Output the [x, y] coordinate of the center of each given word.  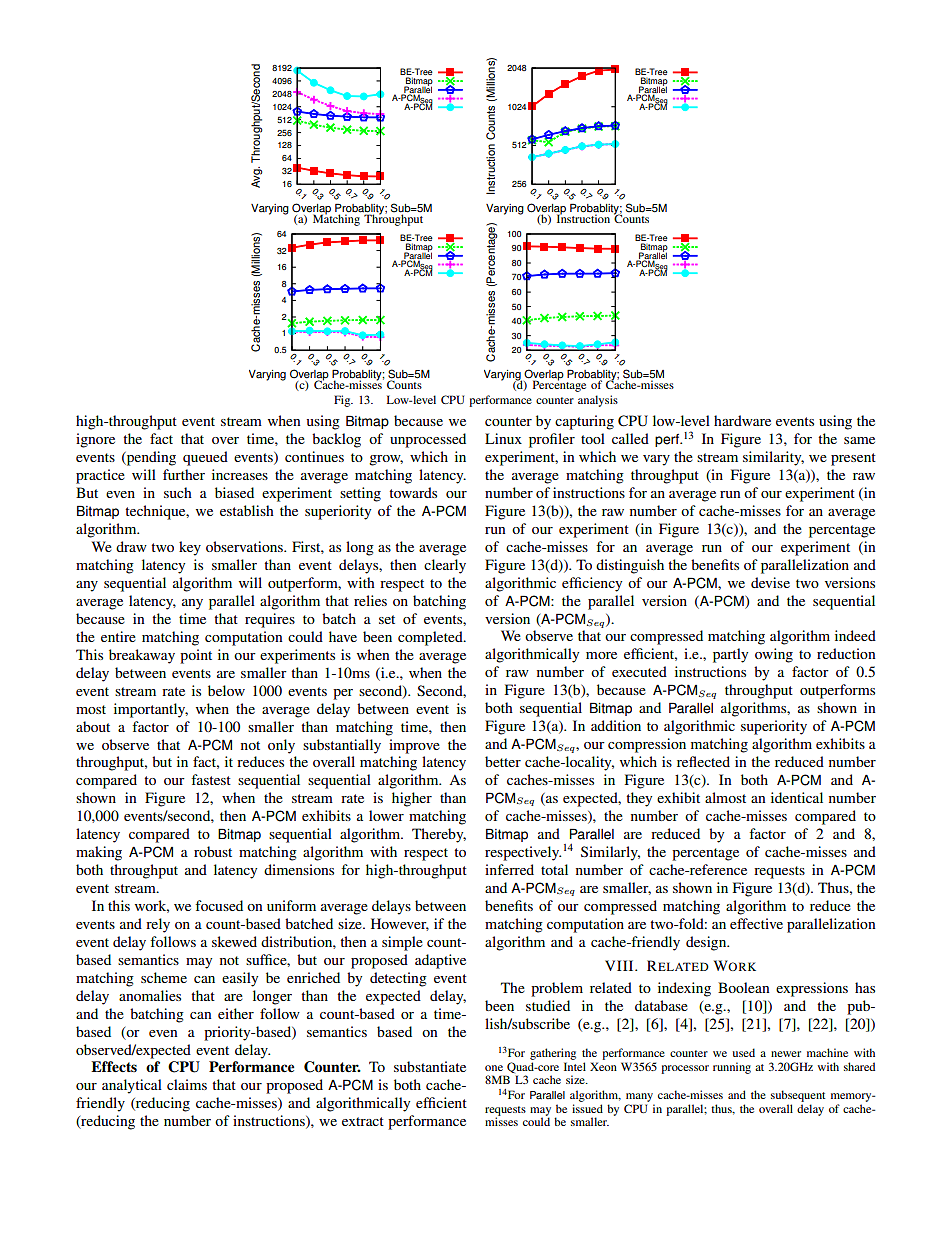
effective [756, 923]
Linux [503, 438]
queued [205, 458]
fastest [211, 779]
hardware [742, 420]
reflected [703, 761]
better [503, 761]
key [190, 548]
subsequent [798, 1097]
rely [158, 925]
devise [770, 582]
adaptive [440, 961]
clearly [445, 566]
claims [187, 1084]
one [494, 1068]
